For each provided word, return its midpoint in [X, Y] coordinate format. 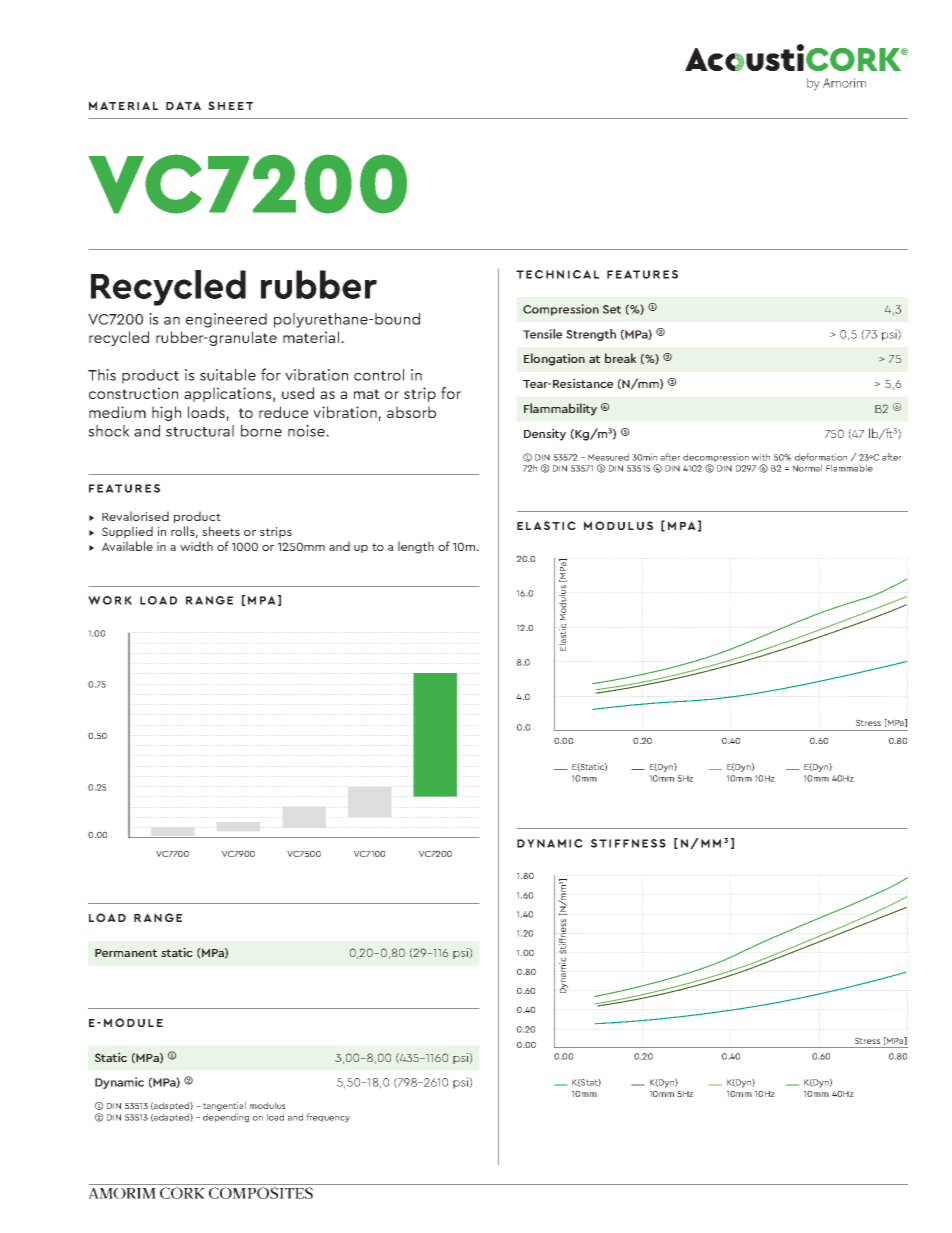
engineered [226, 320]
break [621, 358]
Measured [608, 457]
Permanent [126, 953]
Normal [807, 468]
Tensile [542, 334]
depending [226, 1118]
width [196, 546]
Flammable [849, 468]
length [416, 547]
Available [127, 546]
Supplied [127, 532]
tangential [224, 1106]
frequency [328, 1118]
